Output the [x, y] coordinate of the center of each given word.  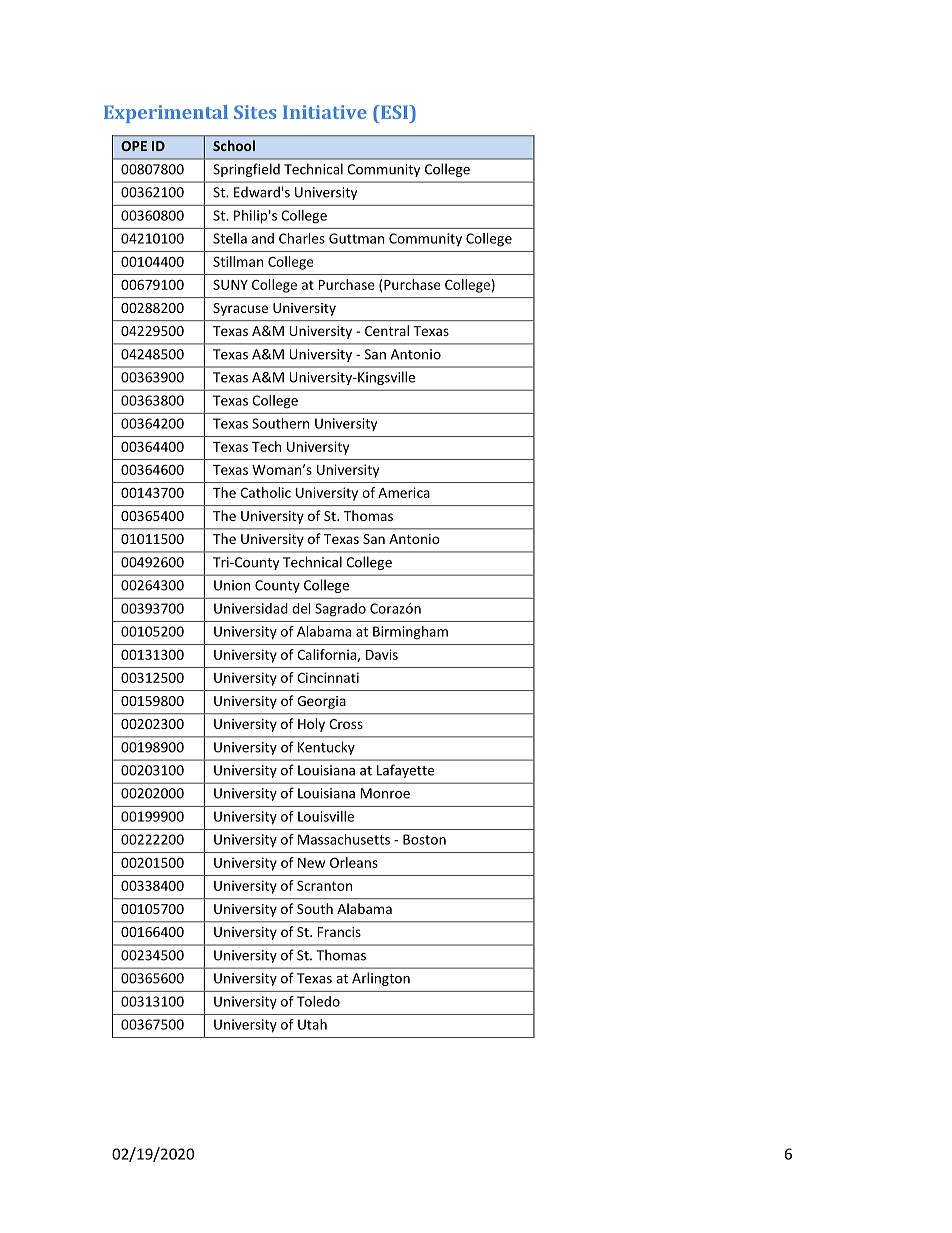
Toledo [318, 1001]
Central [387, 330]
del [301, 608]
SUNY [230, 284]
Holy [311, 725]
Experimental [166, 114]
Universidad [251, 608]
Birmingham [410, 633]
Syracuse [240, 309]
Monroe [385, 793]
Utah [312, 1024]
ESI [394, 112]
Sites [255, 112]
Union [232, 585]
